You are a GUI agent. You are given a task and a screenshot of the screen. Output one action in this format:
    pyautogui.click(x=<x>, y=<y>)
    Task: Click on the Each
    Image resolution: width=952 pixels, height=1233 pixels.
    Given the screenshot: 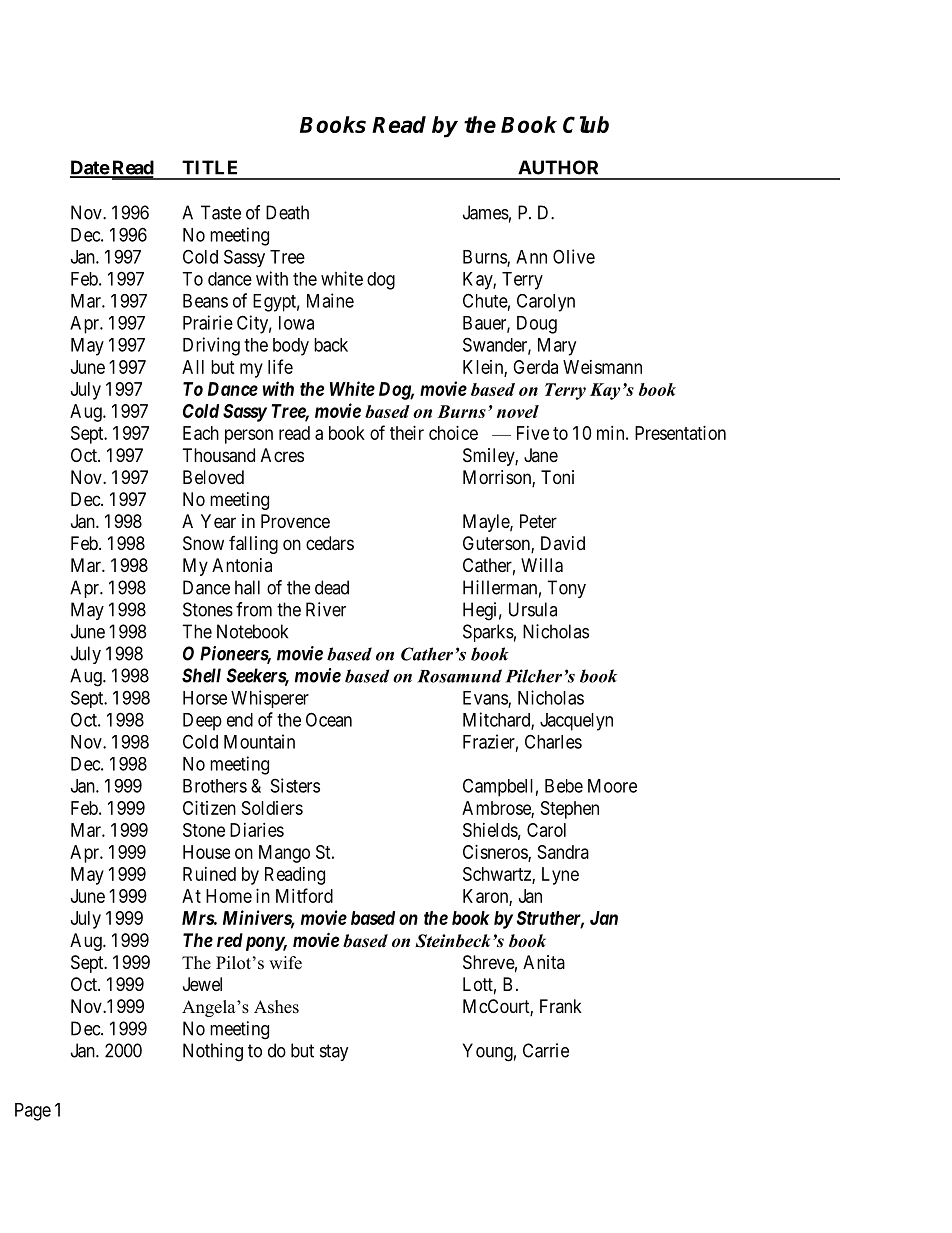 What is the action you would take?
    pyautogui.click(x=201, y=433)
